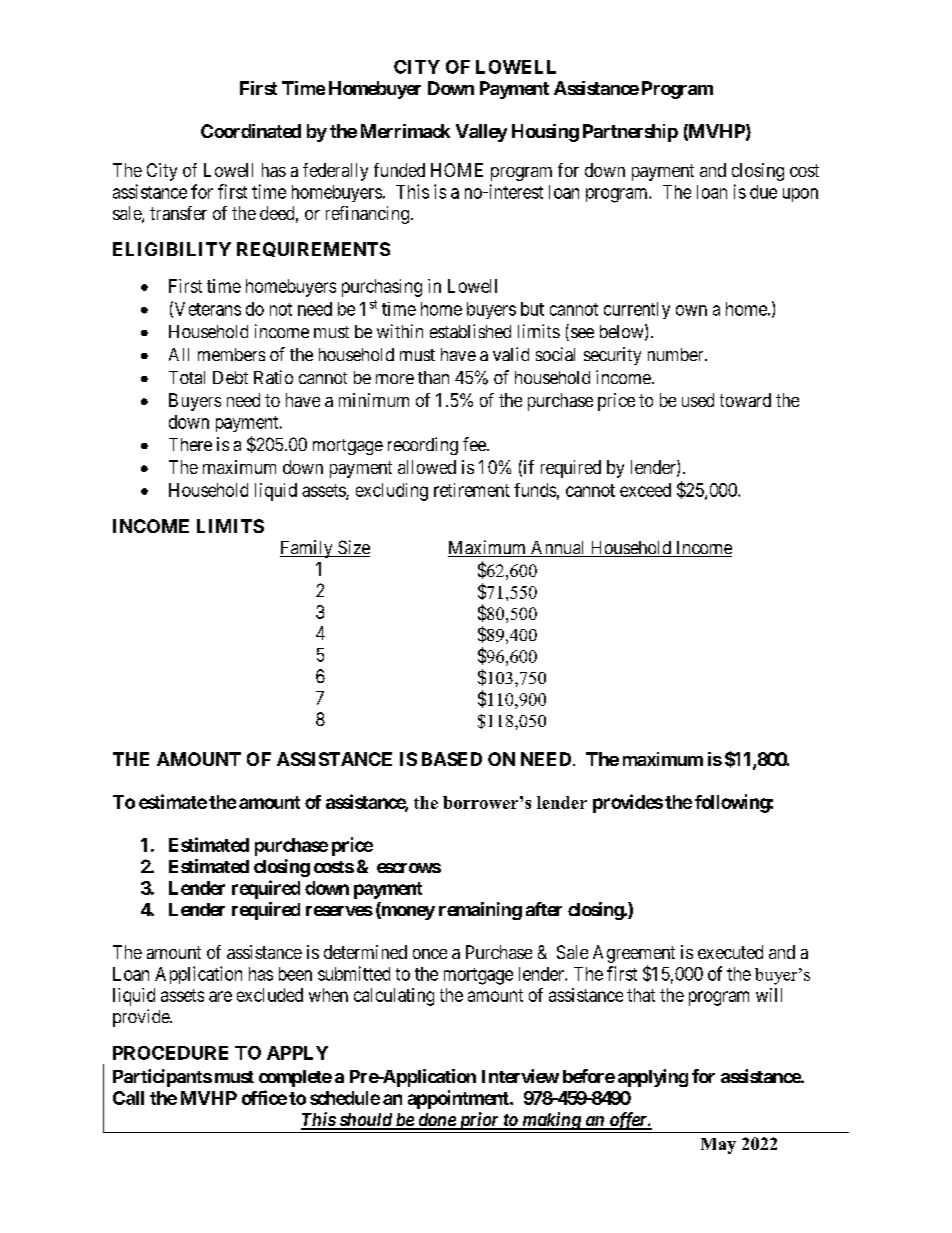 This image has height=1233, width=952. What do you see at coordinates (481, 133) in the image?
I see `Valley` at bounding box center [481, 133].
